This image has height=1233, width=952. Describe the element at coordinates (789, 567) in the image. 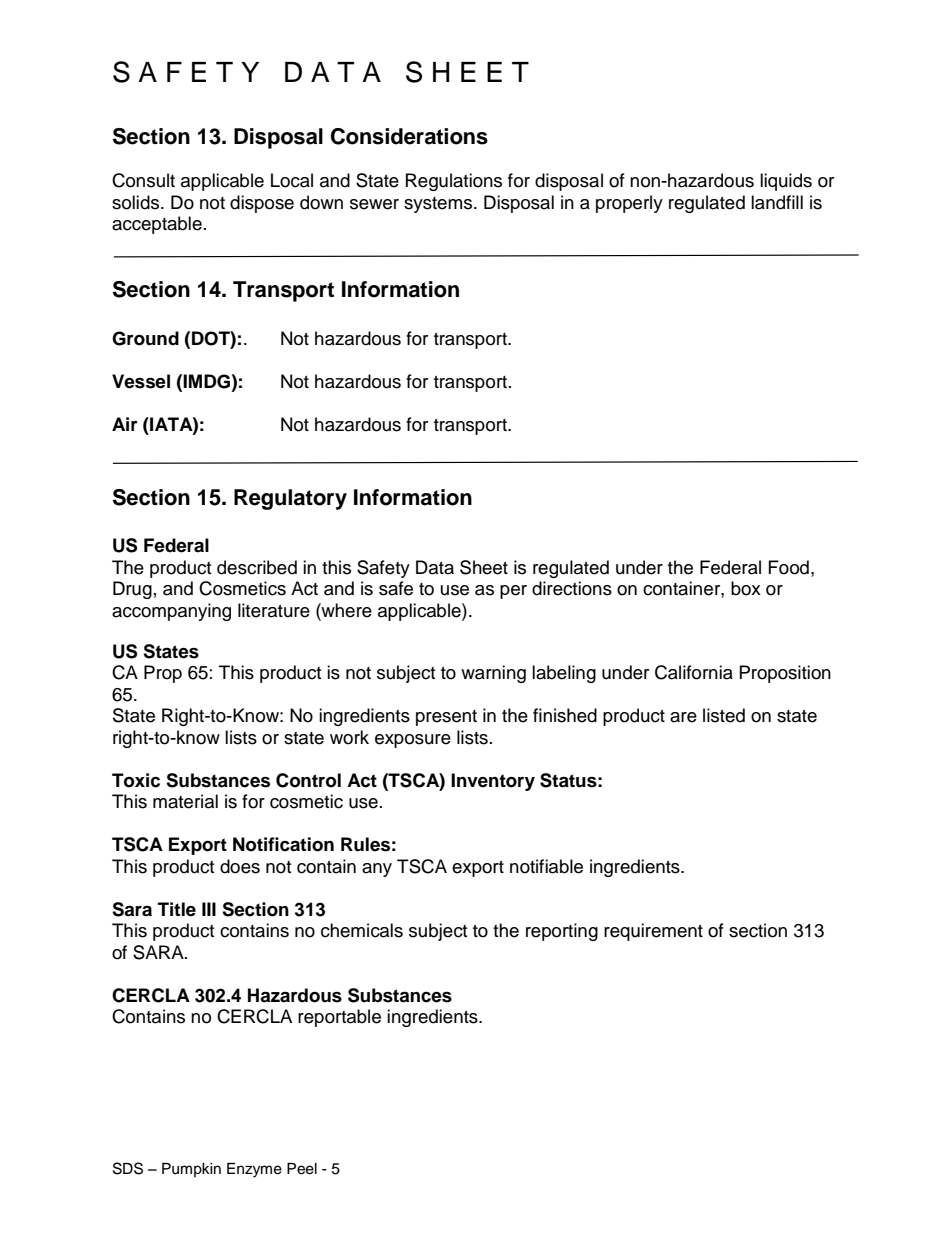

I see `Food` at that location.
